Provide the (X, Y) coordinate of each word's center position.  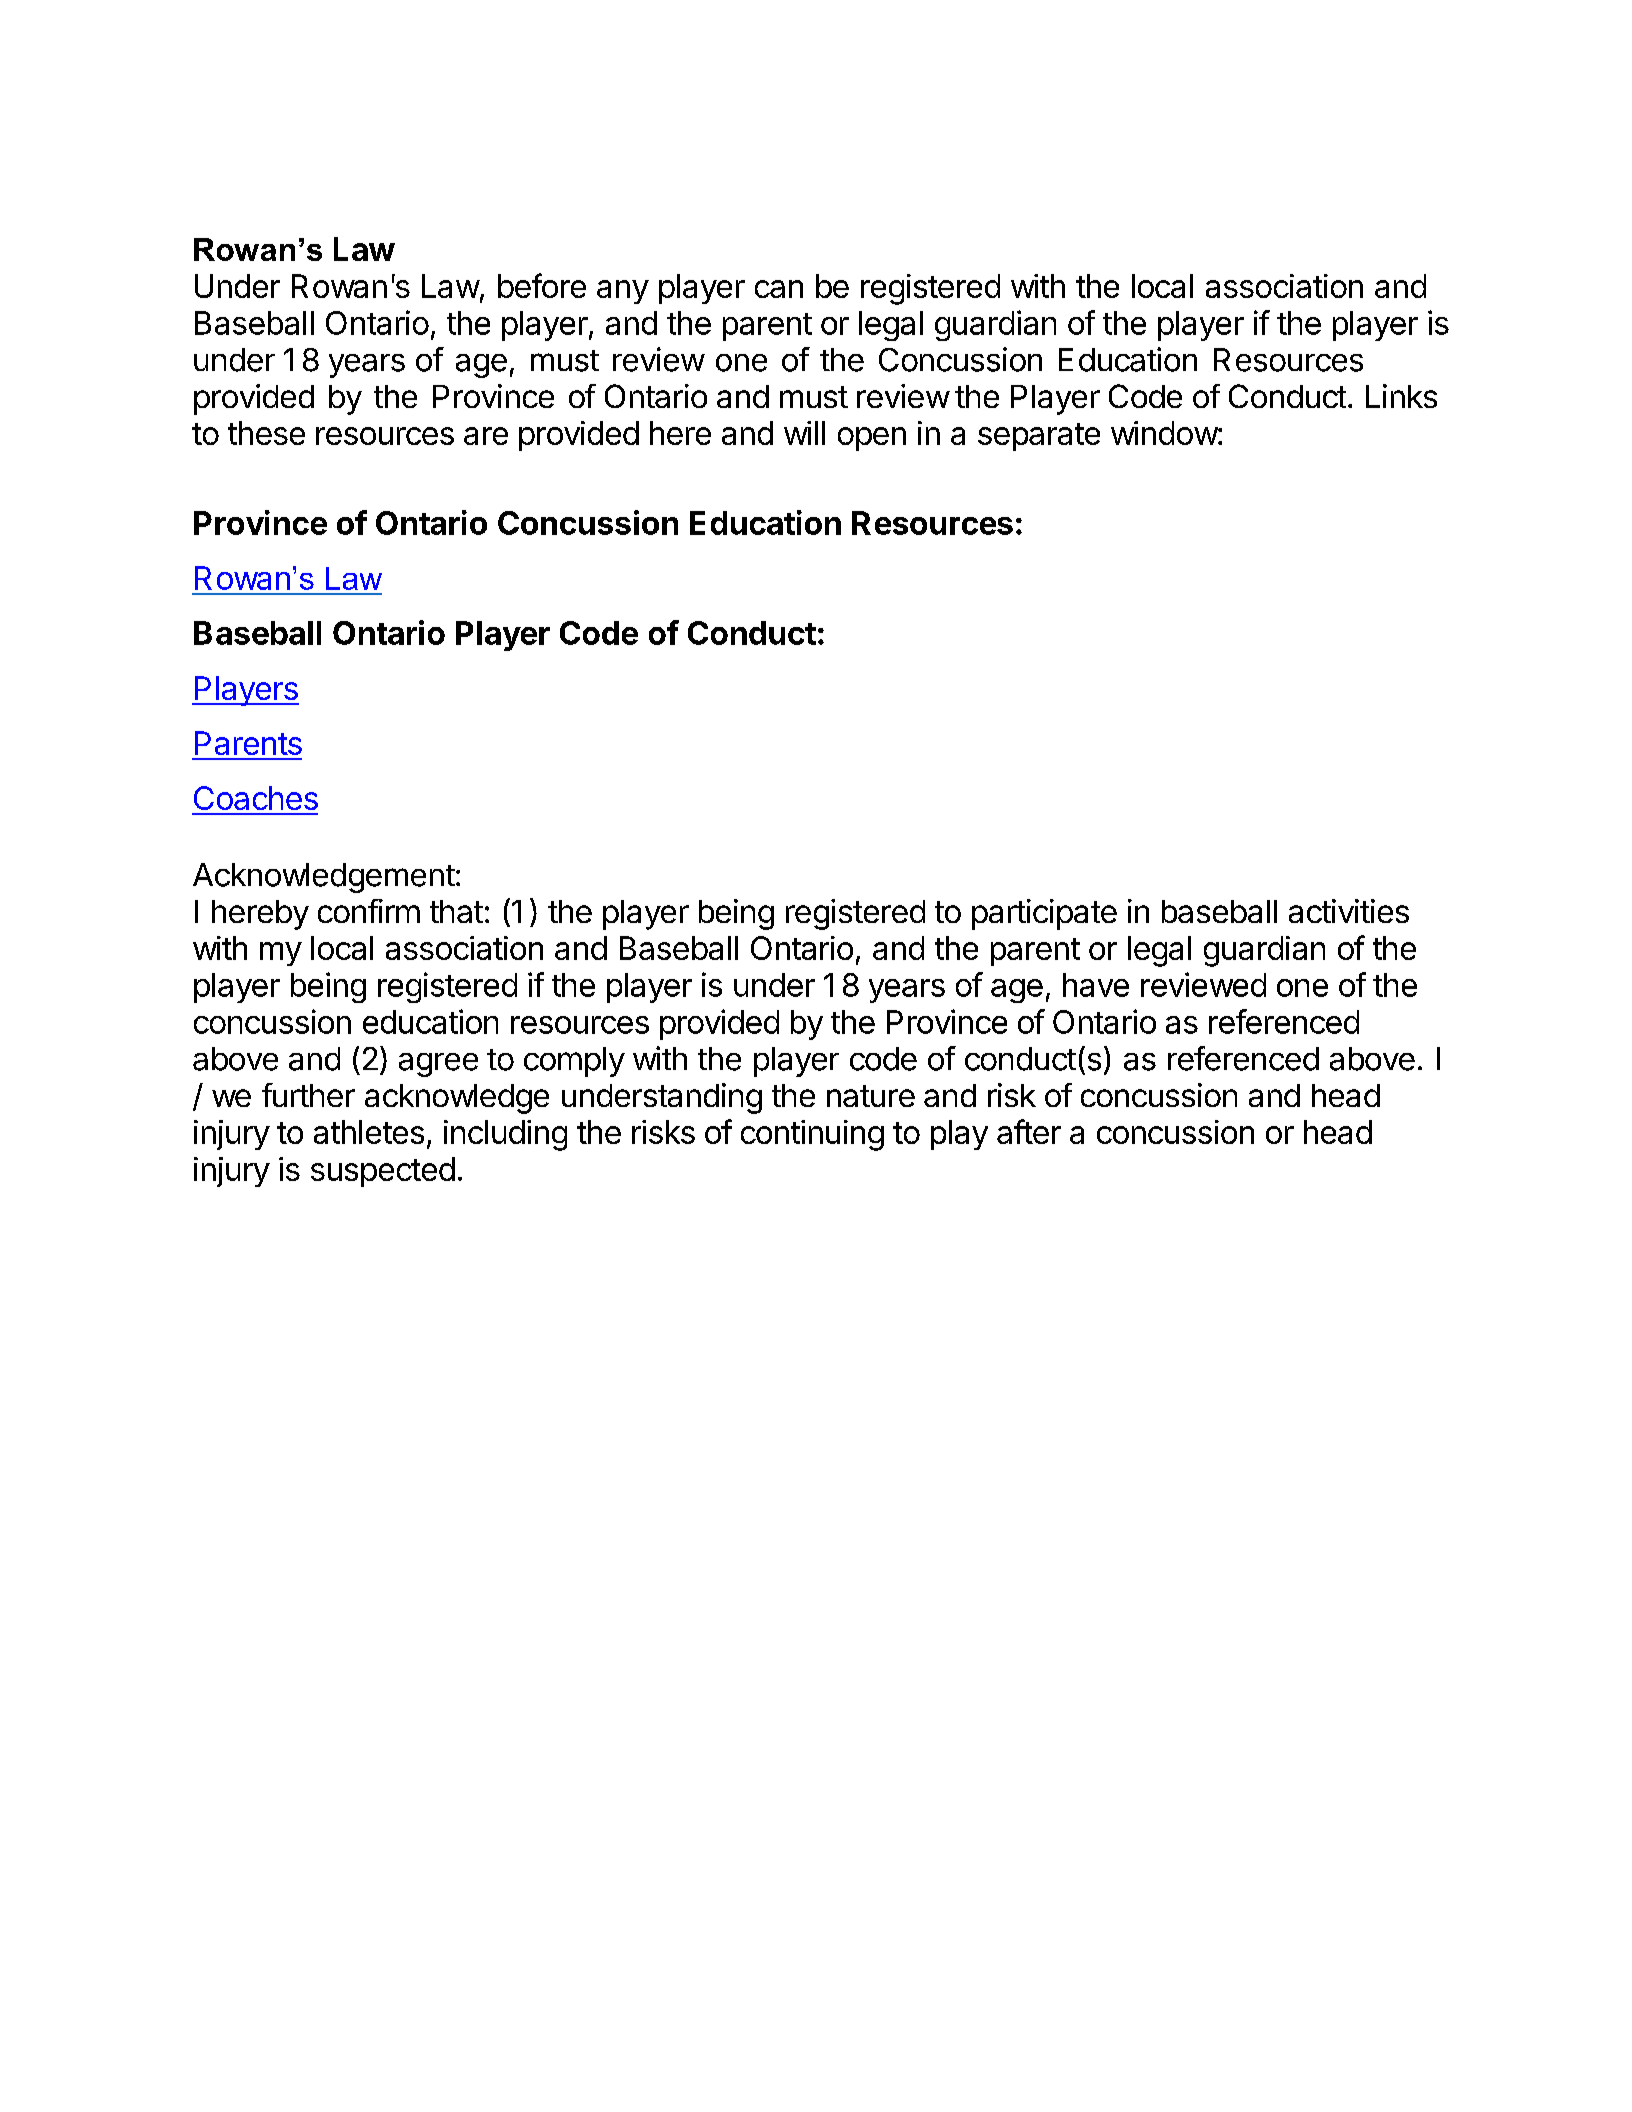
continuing (812, 1135)
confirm (369, 911)
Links (1401, 396)
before (542, 285)
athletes (369, 1132)
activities (1349, 911)
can (779, 289)
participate (1044, 914)
